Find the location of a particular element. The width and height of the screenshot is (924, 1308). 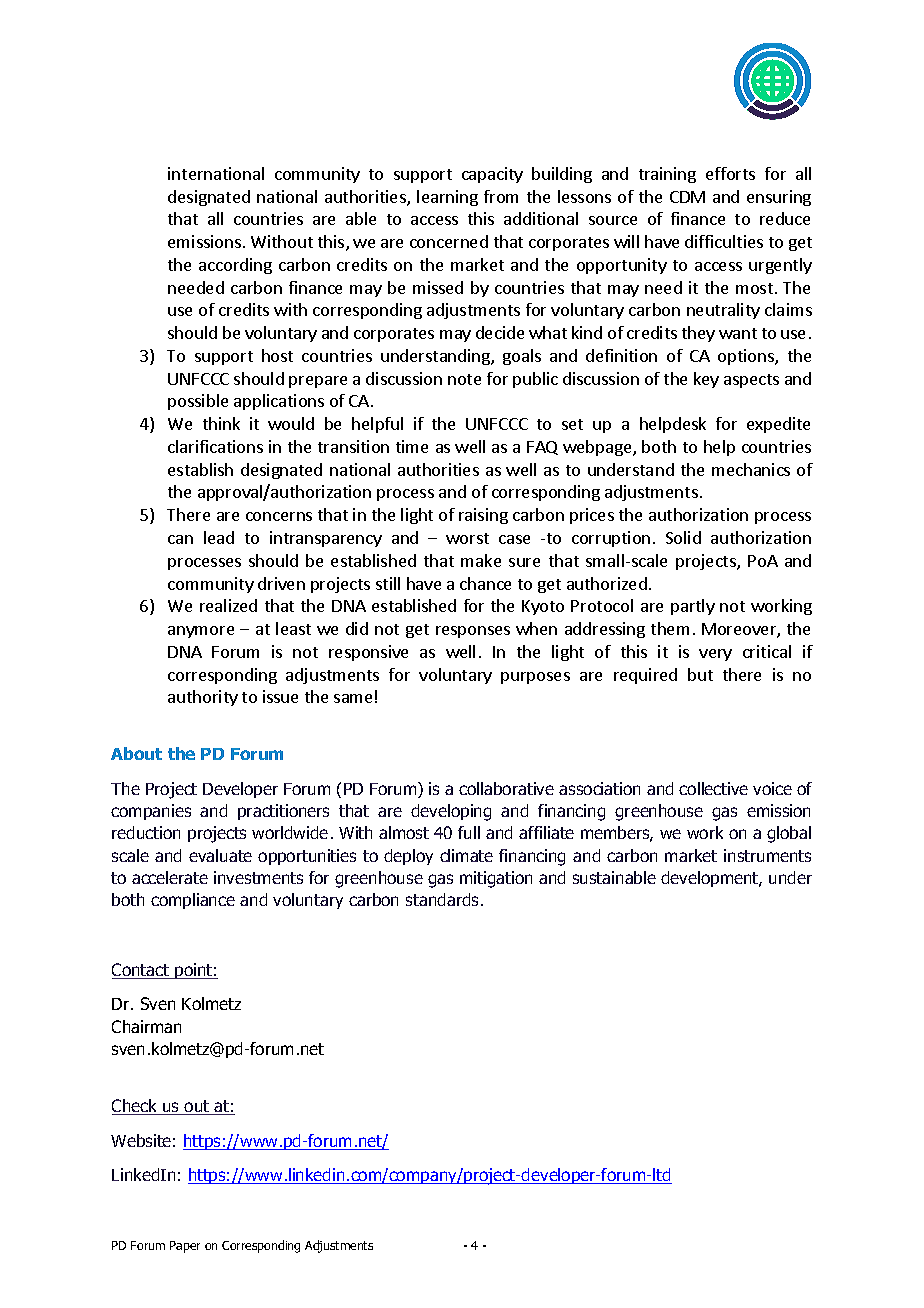

according is located at coordinates (235, 266).
